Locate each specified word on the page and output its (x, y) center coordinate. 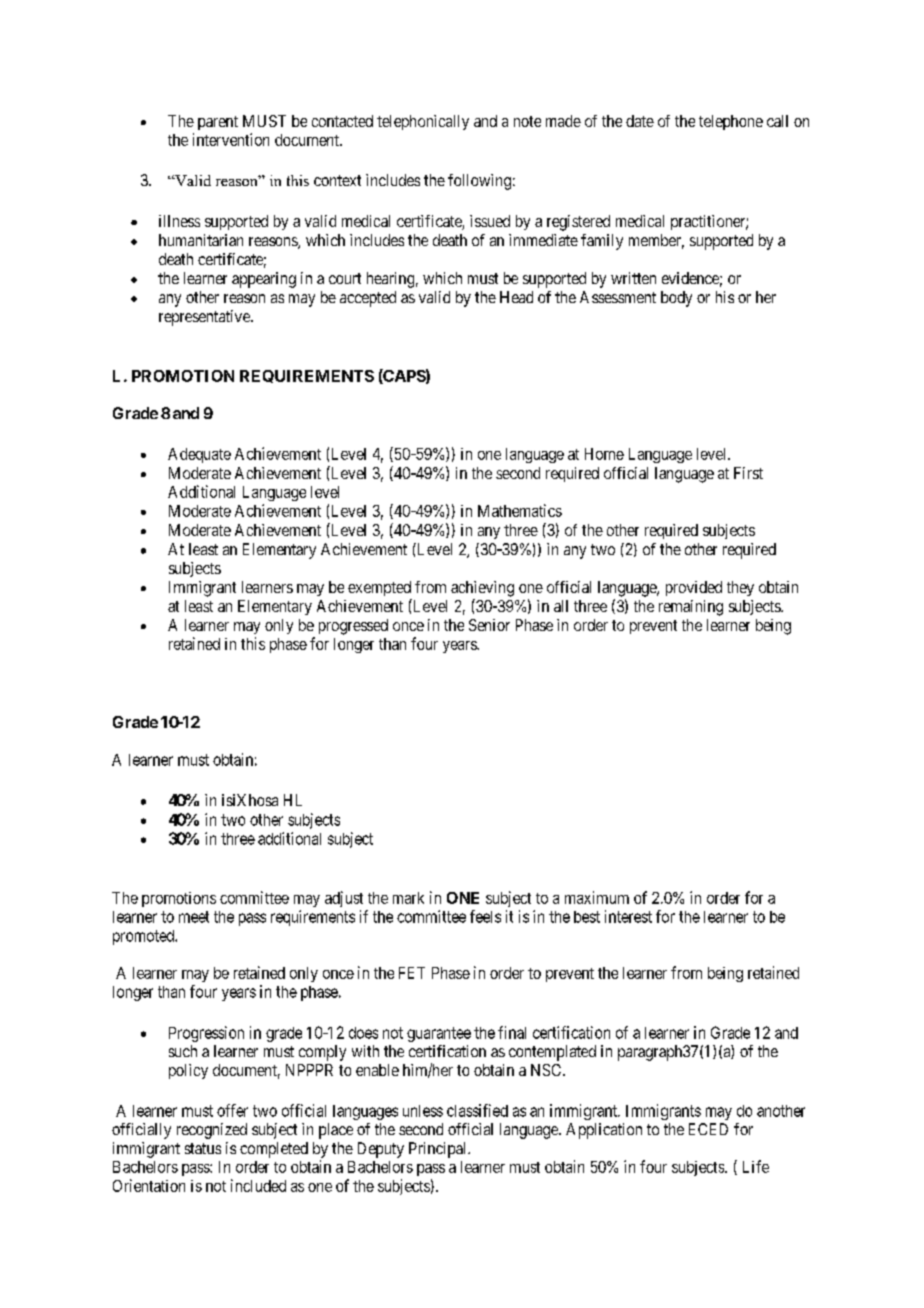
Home (604, 454)
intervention (231, 139)
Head (516, 297)
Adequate (199, 455)
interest (628, 916)
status (203, 1148)
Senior (489, 625)
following (479, 182)
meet (194, 917)
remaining (691, 608)
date (640, 121)
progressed (353, 627)
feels (485, 916)
